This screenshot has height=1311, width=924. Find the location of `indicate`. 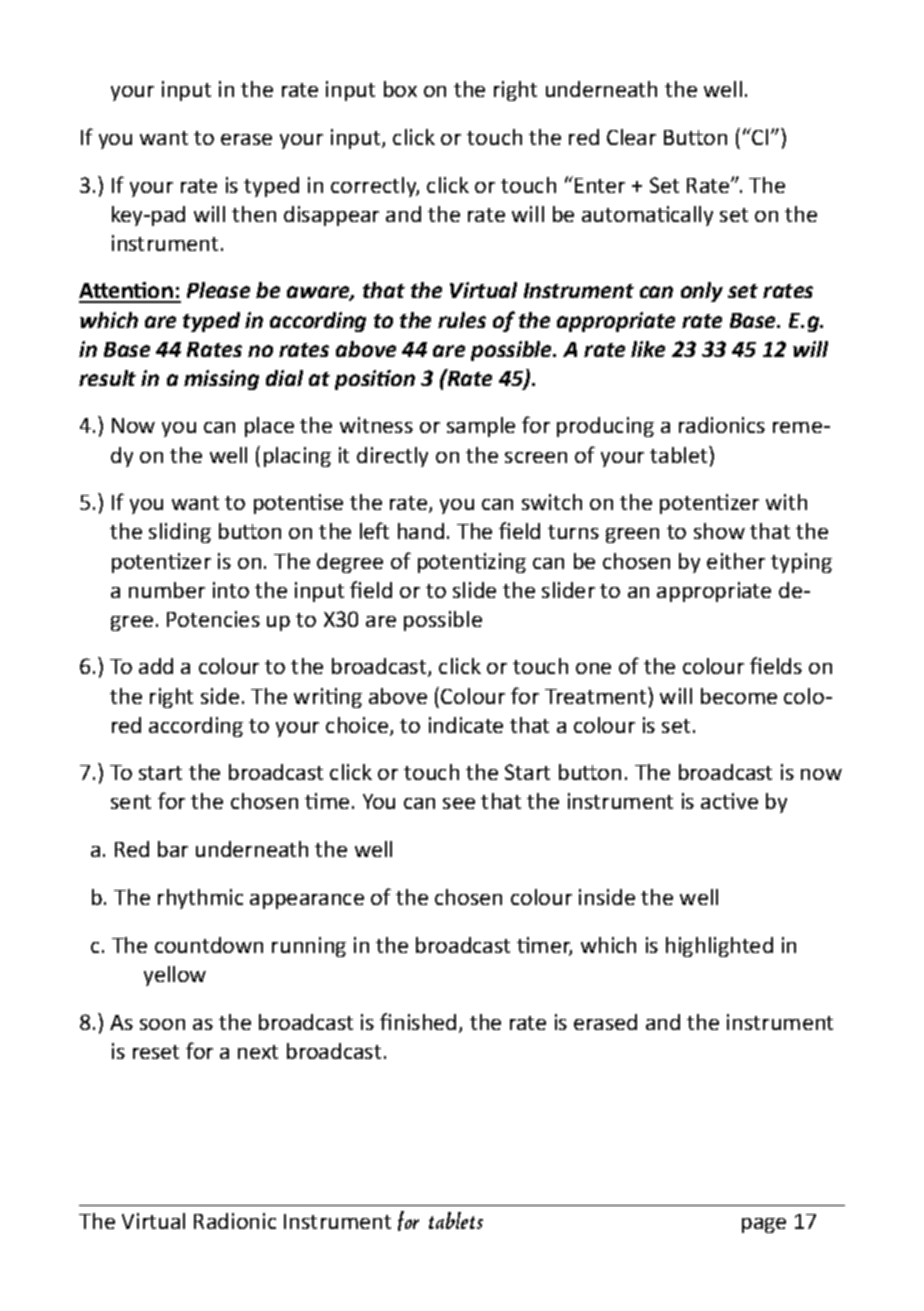

indicate is located at coordinates (466, 725).
